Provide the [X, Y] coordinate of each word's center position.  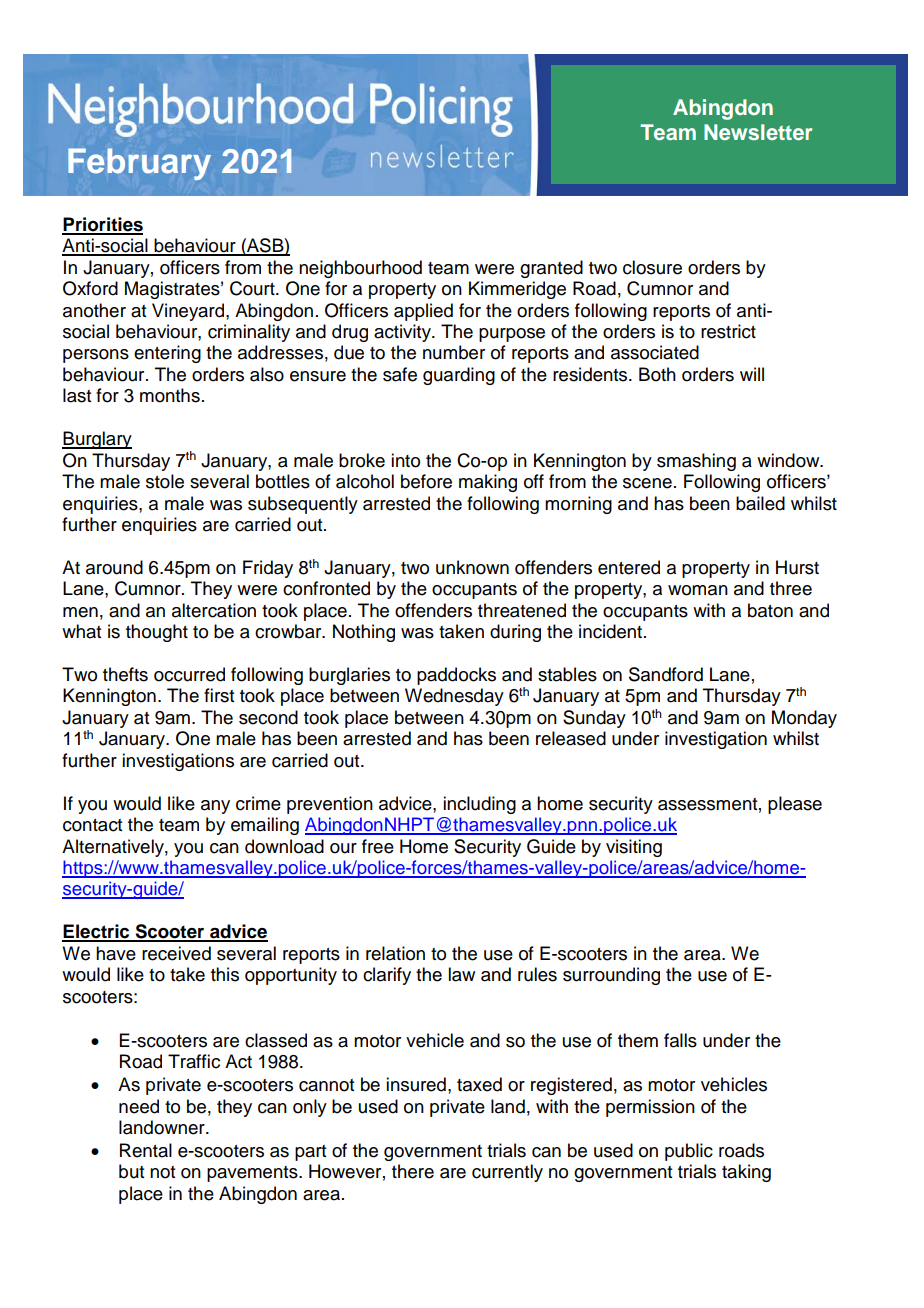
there [413, 1171]
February [139, 164]
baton [770, 610]
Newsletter [758, 132]
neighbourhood [360, 269]
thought [157, 633]
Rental [146, 1150]
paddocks [456, 676]
